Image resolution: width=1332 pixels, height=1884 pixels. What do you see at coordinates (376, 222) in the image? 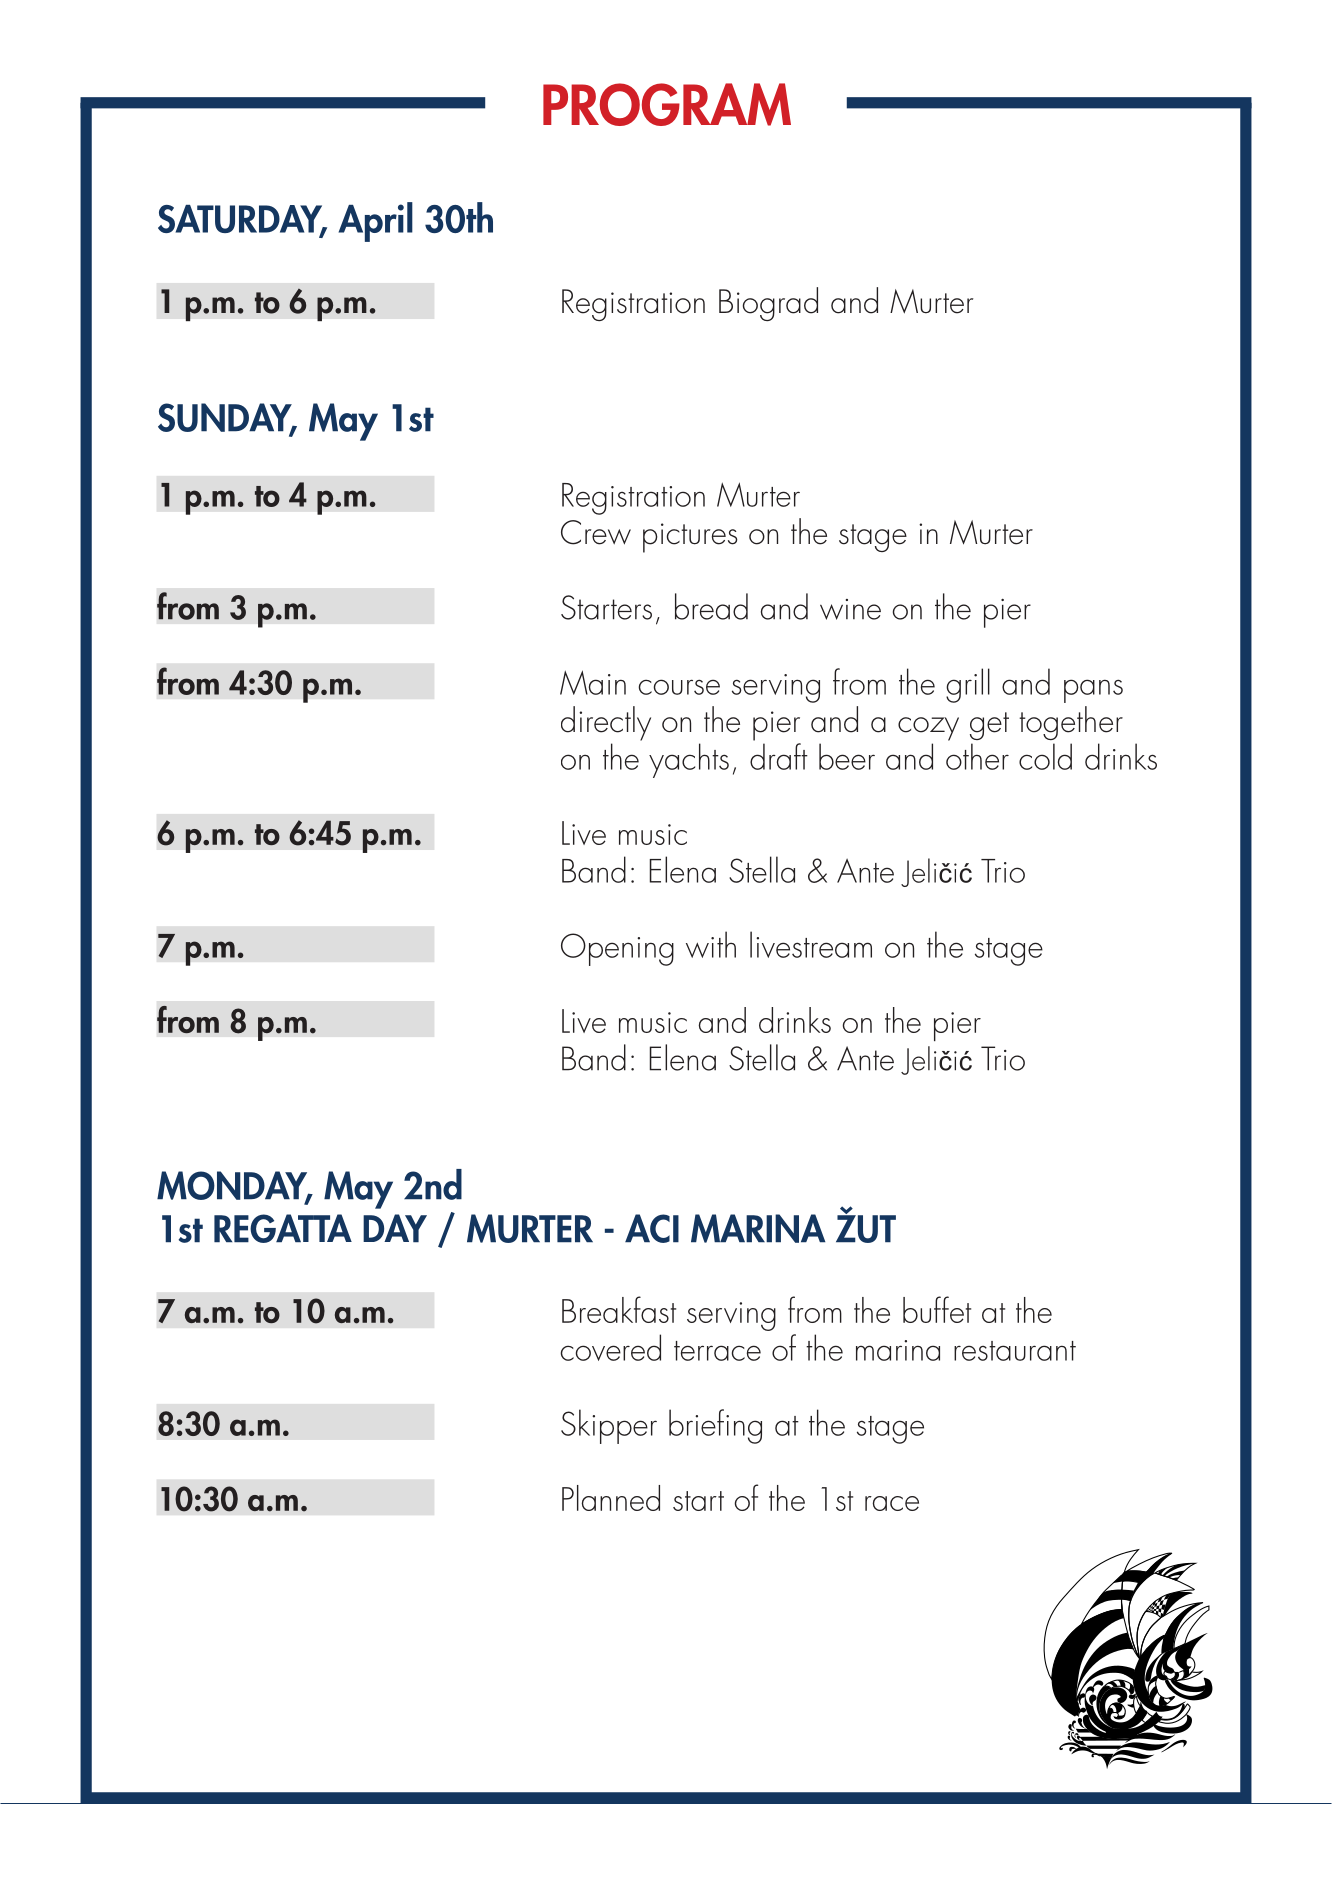
I see `April` at bounding box center [376, 222].
